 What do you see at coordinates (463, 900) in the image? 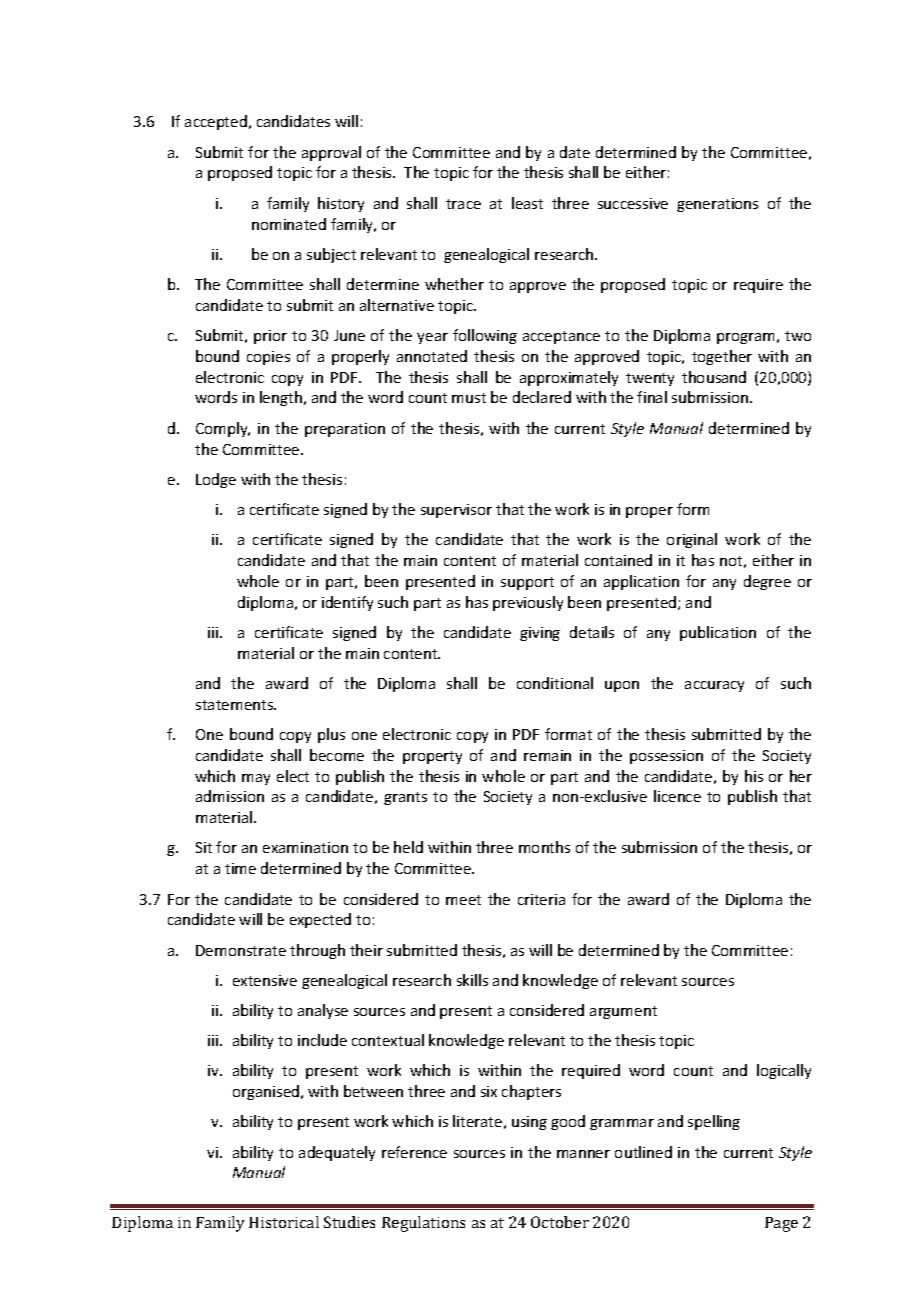
I see `meet` at bounding box center [463, 900].
